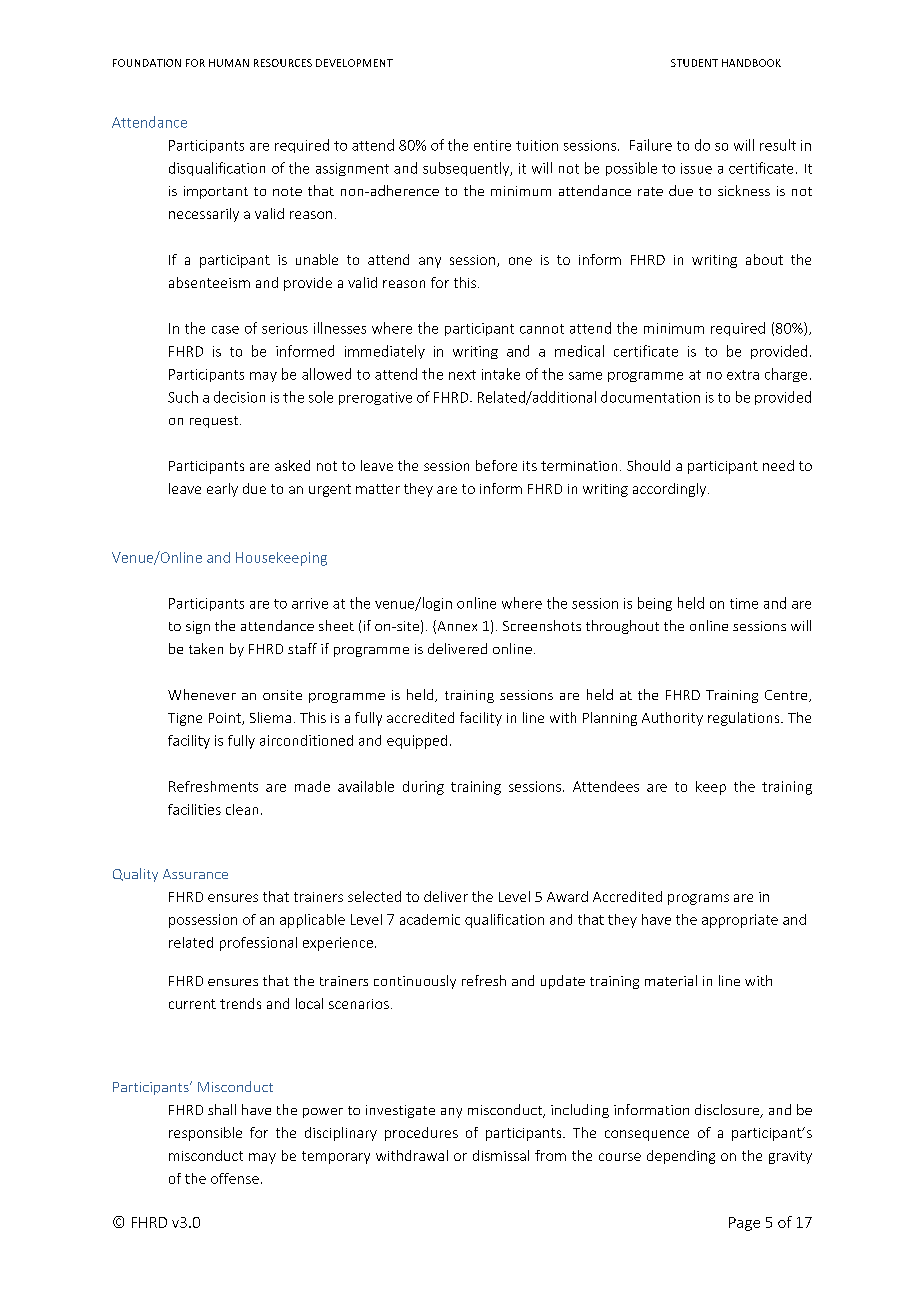 This screenshot has height=1308, width=924. I want to click on next, so click(462, 375).
